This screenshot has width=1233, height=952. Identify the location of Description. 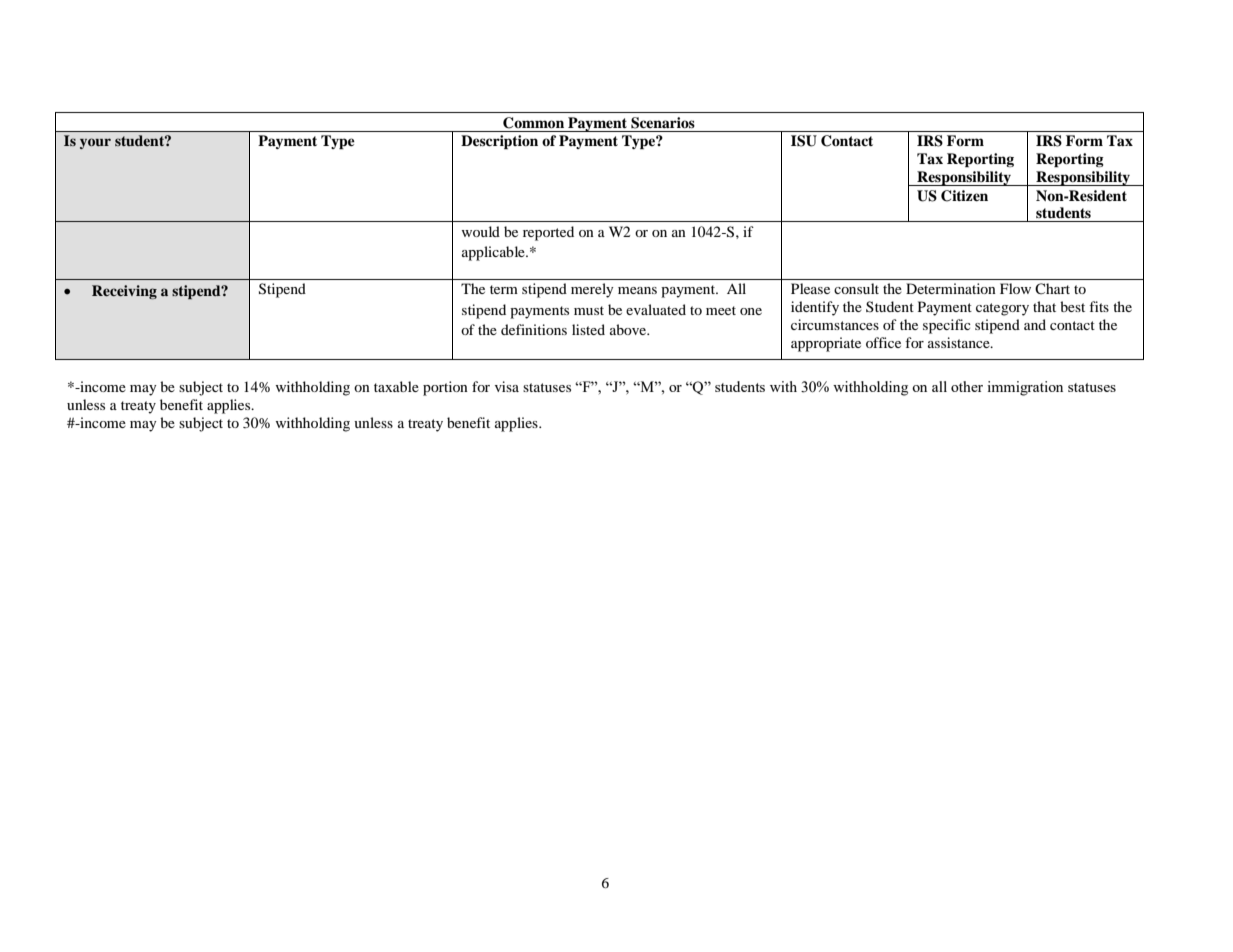
(499, 142).
